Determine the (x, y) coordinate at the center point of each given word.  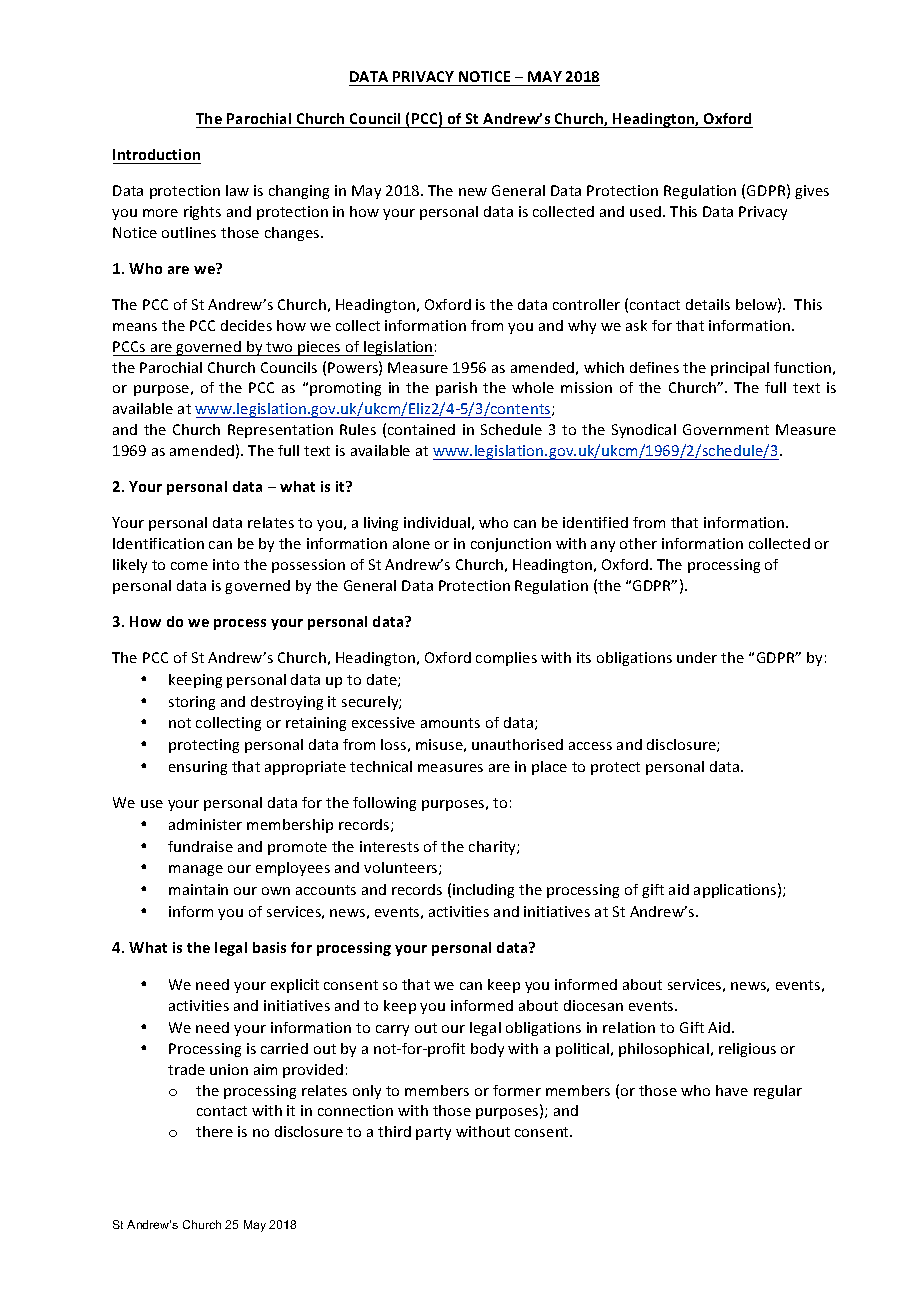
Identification (158, 543)
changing (299, 192)
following (384, 804)
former (517, 1090)
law (237, 190)
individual (437, 522)
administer (205, 824)
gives (812, 192)
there (214, 1131)
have (732, 1090)
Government (726, 429)
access (590, 746)
